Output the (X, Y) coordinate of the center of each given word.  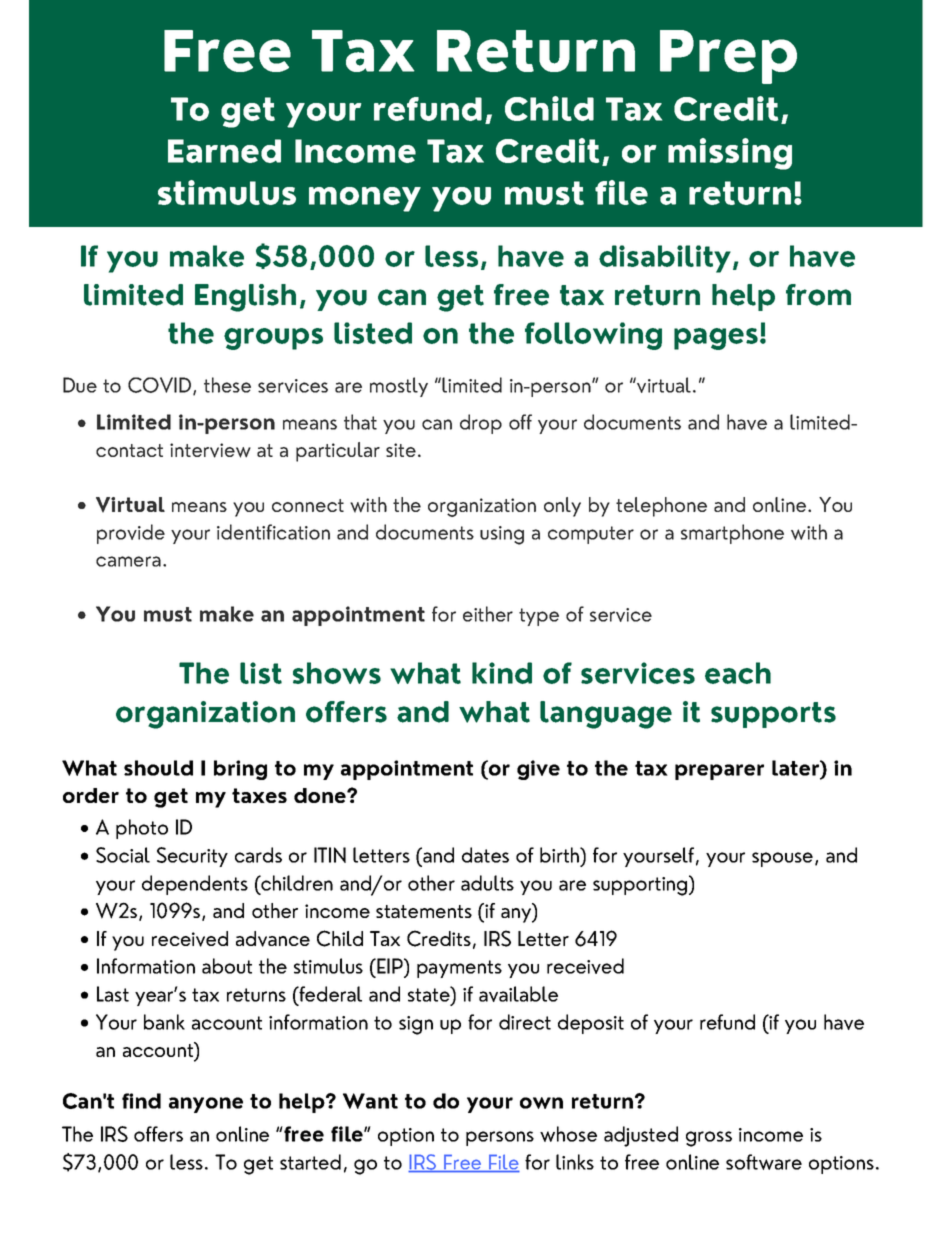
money (365, 199)
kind (502, 673)
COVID (161, 386)
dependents (195, 885)
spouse (782, 859)
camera (128, 561)
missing (730, 154)
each (738, 673)
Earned (224, 151)
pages (716, 339)
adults (487, 883)
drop (481, 424)
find (141, 1101)
